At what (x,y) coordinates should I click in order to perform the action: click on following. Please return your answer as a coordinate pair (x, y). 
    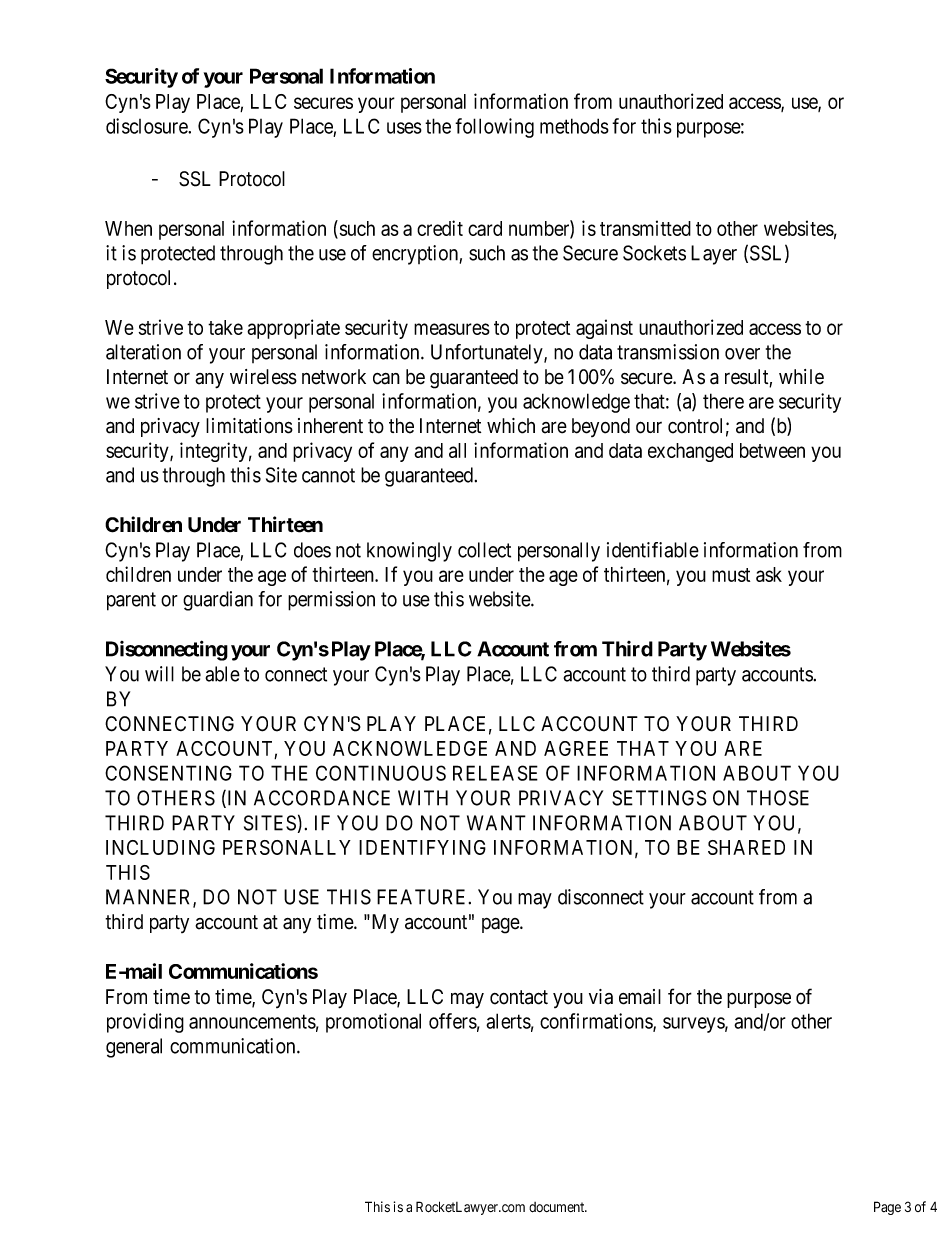
    Looking at the image, I should click on (494, 128).
